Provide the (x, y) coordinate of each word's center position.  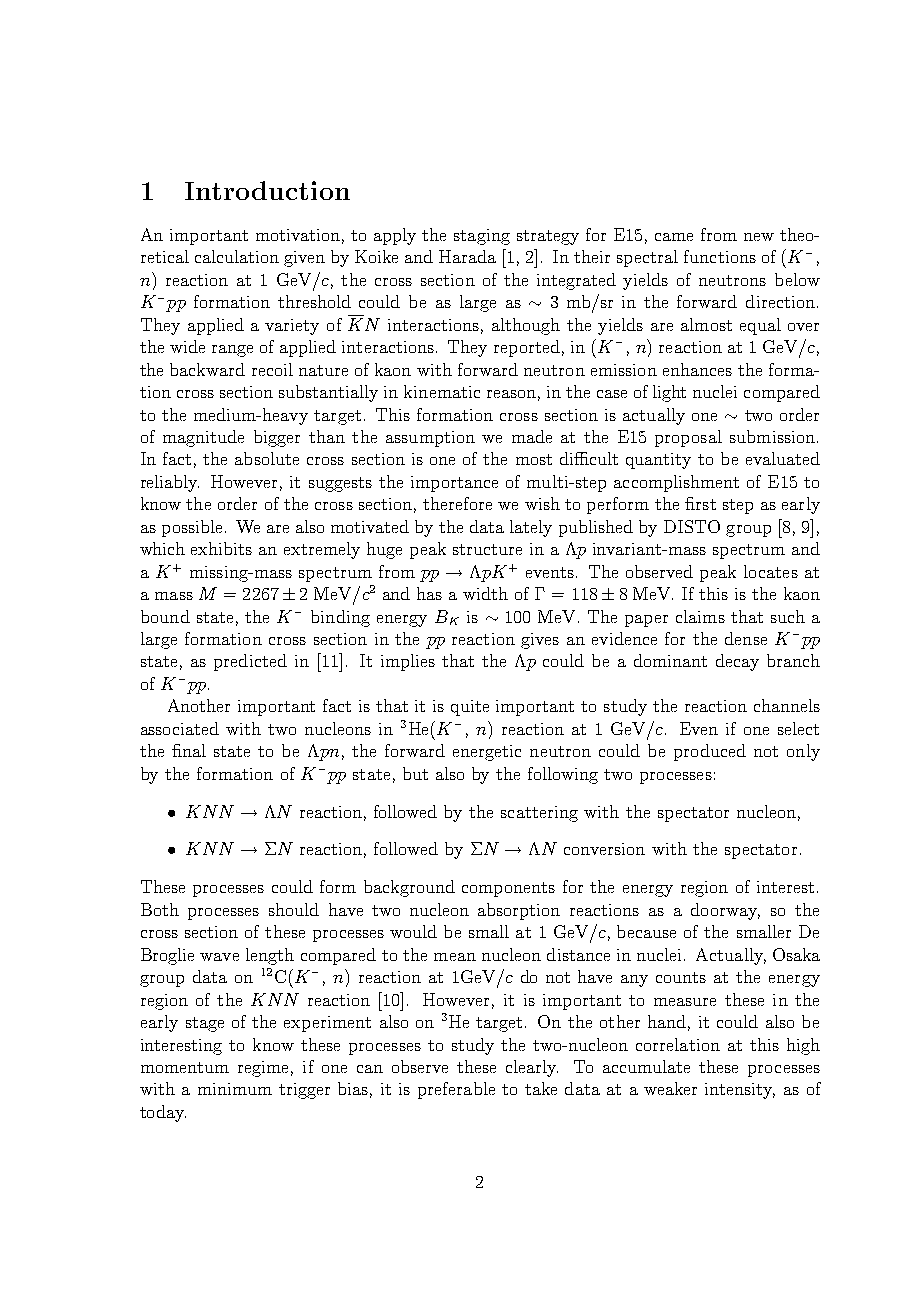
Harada (467, 256)
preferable (456, 1090)
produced (710, 752)
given (304, 259)
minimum (235, 1089)
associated (180, 728)
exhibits (221, 548)
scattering (539, 814)
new (759, 237)
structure (487, 549)
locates (771, 571)
